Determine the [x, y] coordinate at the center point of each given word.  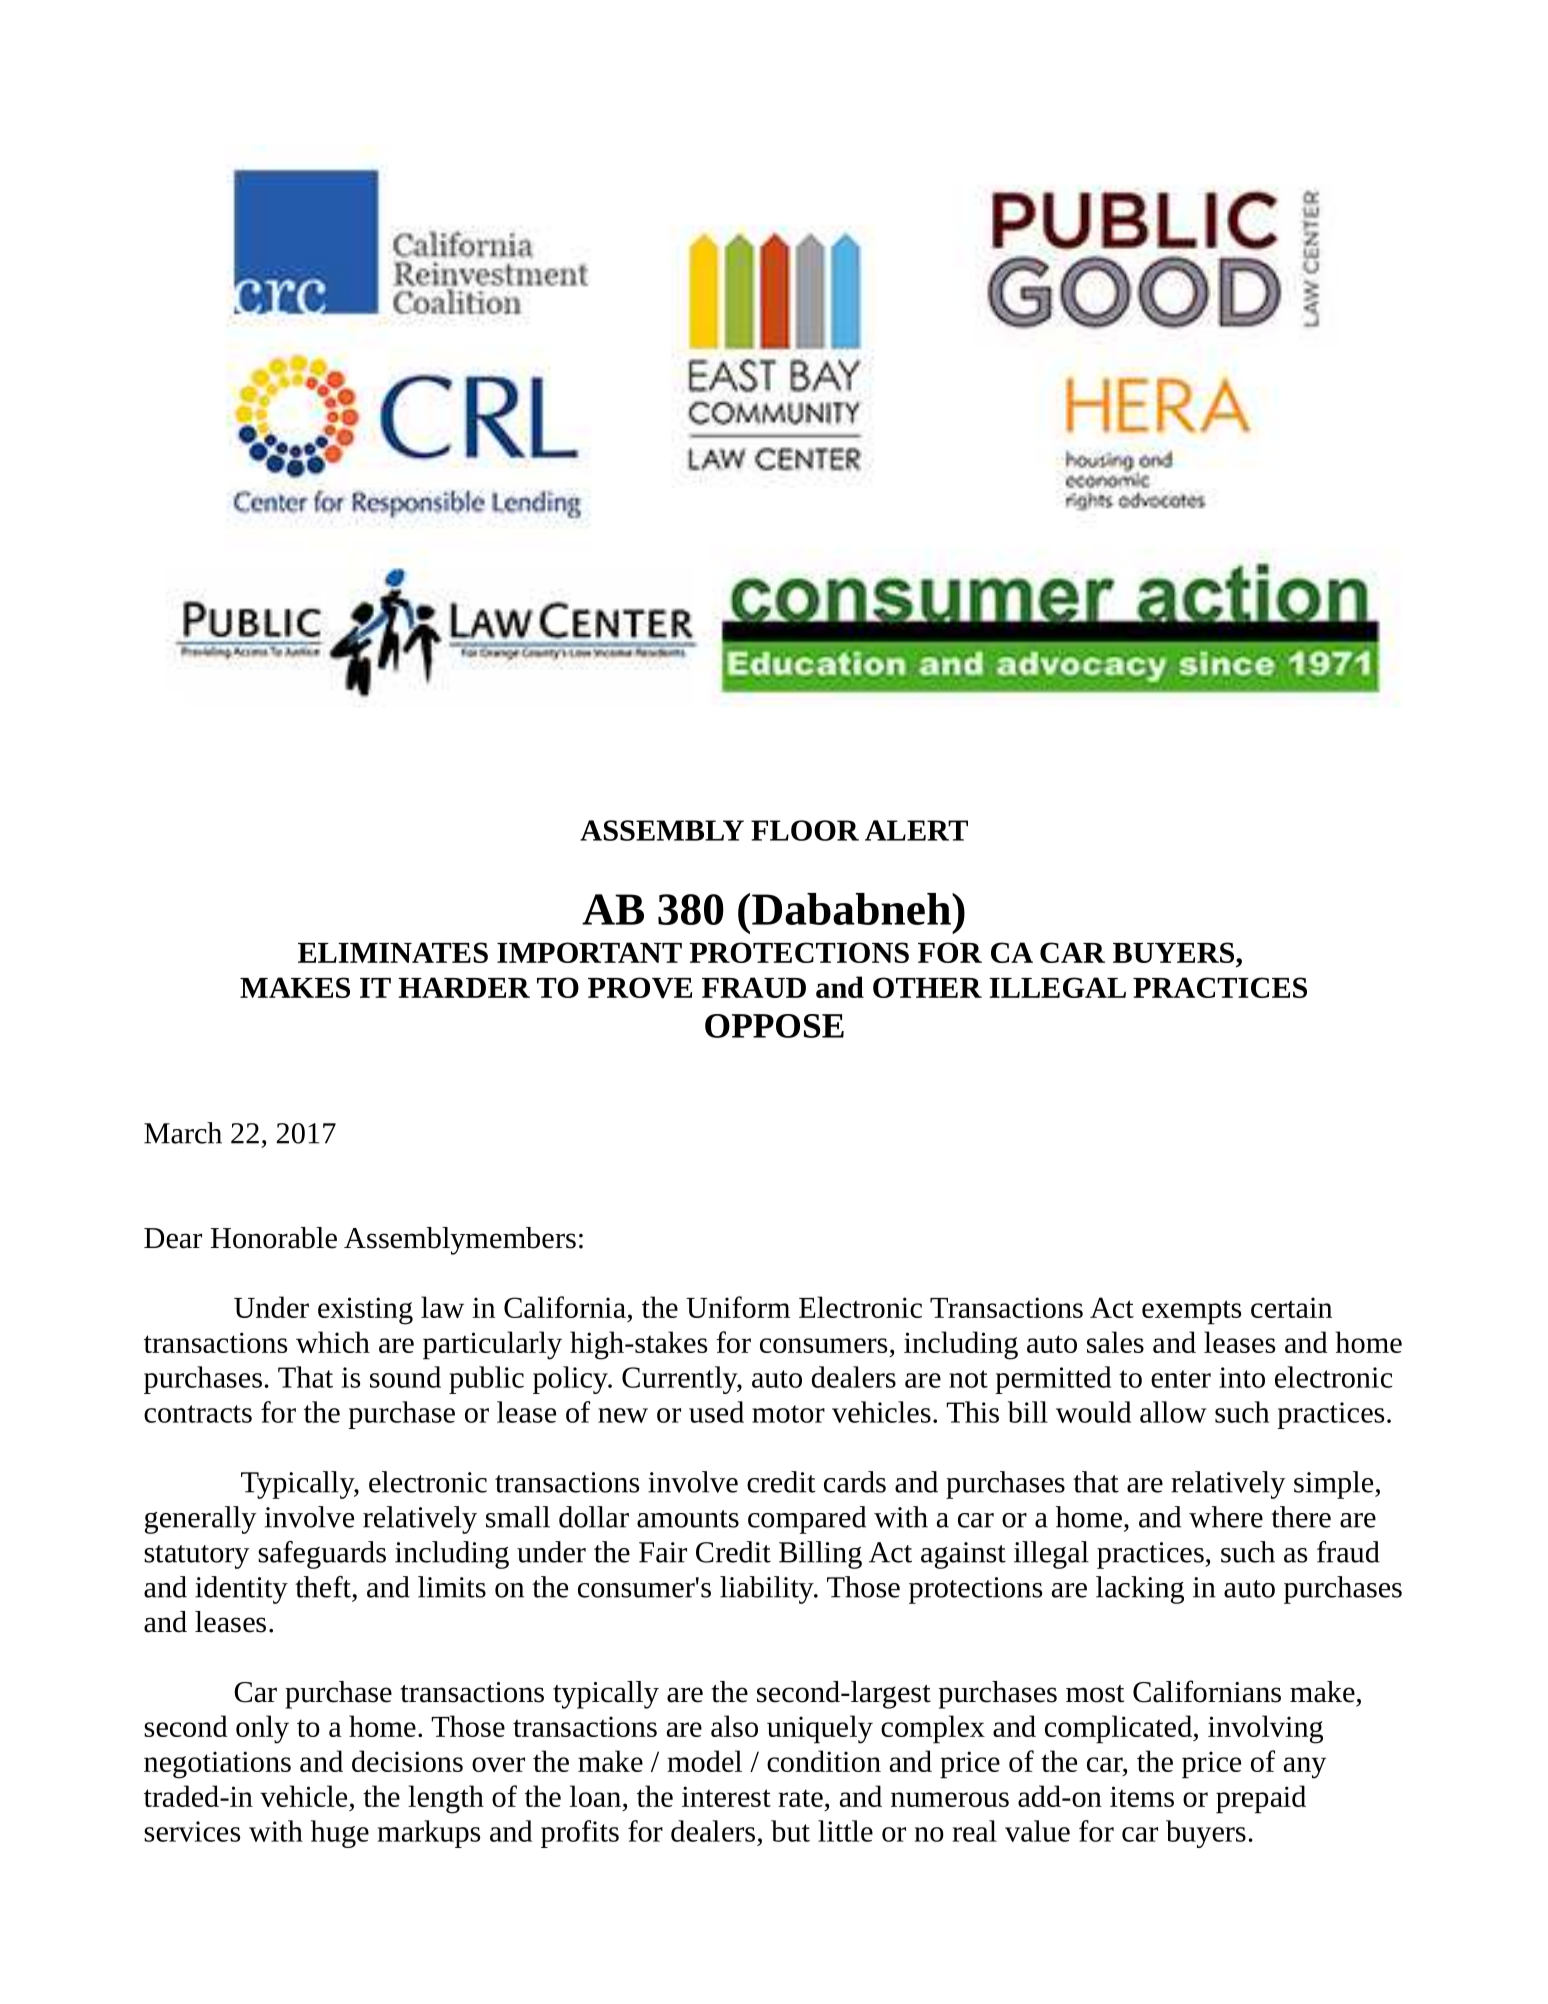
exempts [1191, 1312]
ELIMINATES [393, 952]
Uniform [738, 1307]
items [1142, 1796]
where [1226, 1517]
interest [726, 1796]
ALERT [916, 830]
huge [340, 1834]
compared [807, 1520]
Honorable [274, 1238]
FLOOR [805, 830]
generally [201, 1520]
